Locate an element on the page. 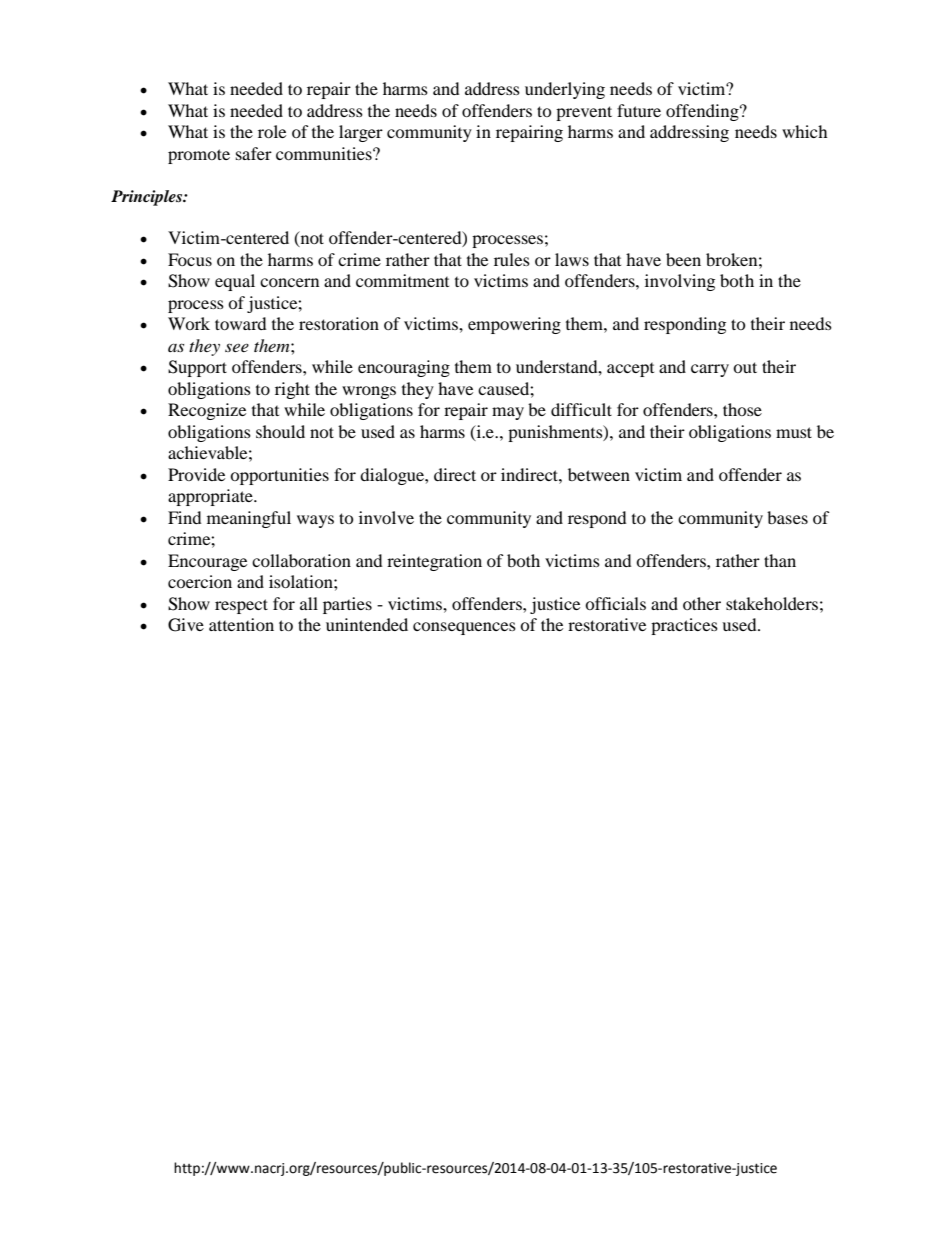 This document has width=952, height=1233. future is located at coordinates (639, 110).
